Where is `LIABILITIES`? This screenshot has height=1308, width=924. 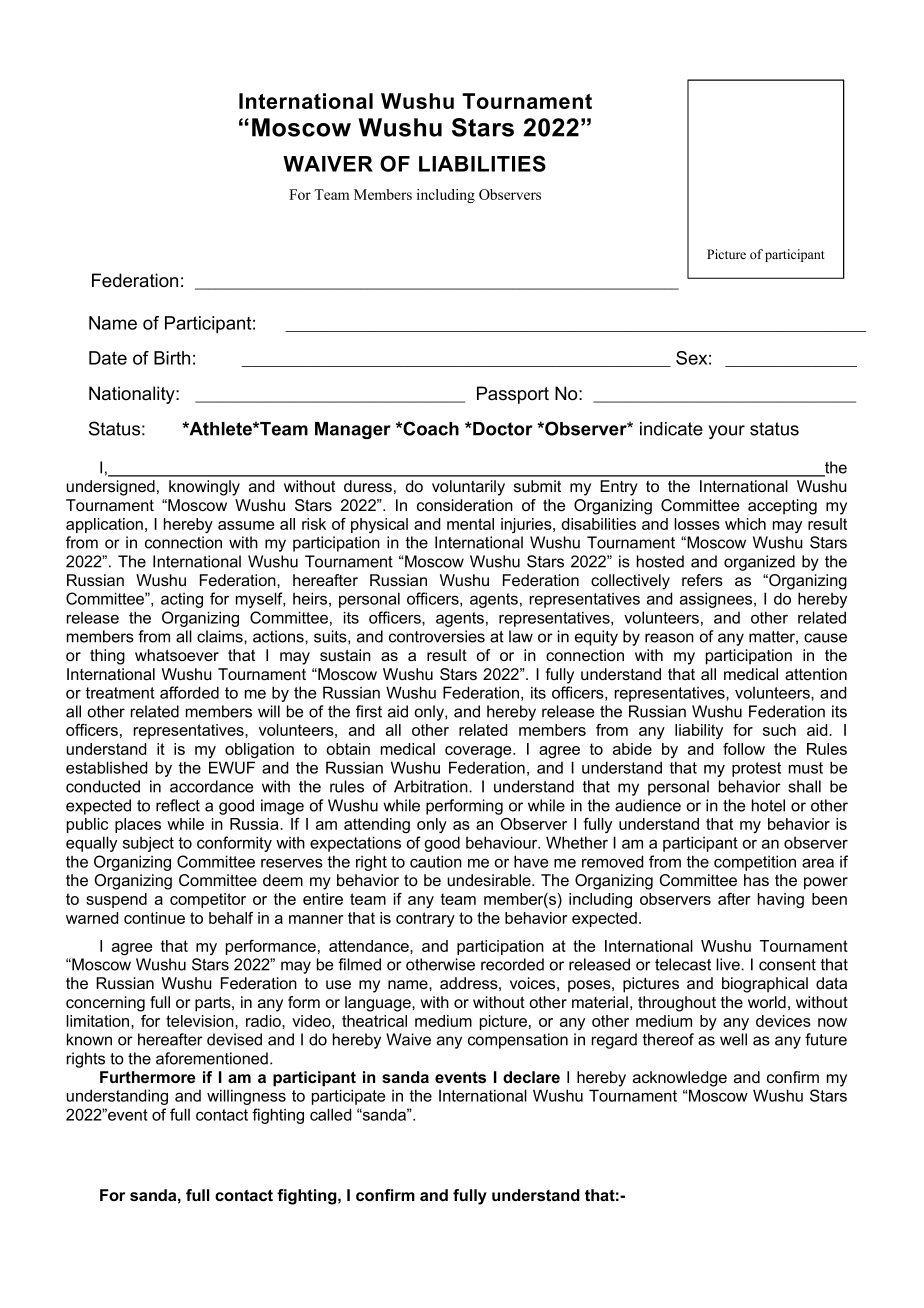
LIABILITIES is located at coordinates (482, 163).
